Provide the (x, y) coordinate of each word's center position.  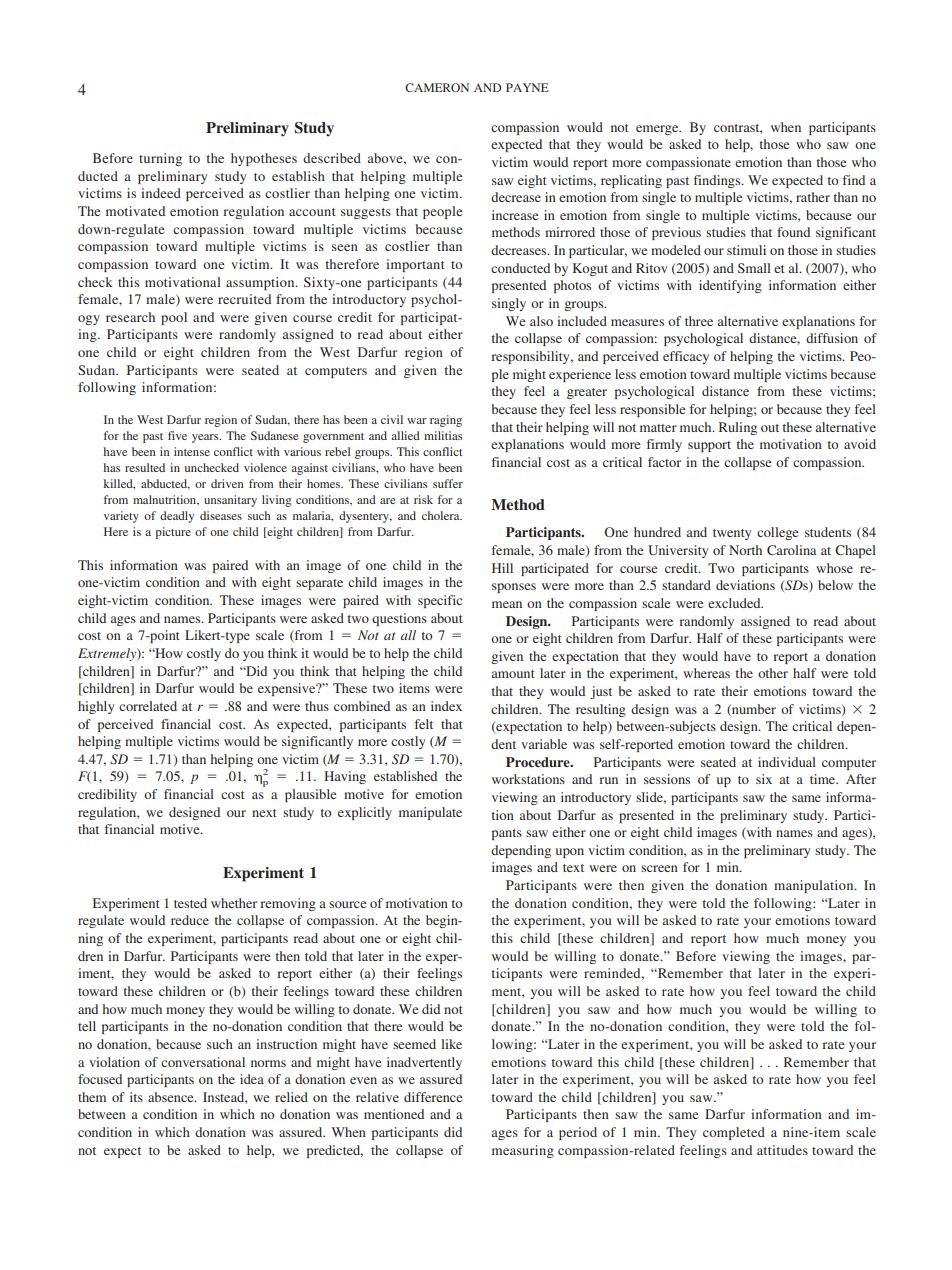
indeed (161, 193)
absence (172, 1097)
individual (787, 762)
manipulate (430, 813)
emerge (658, 130)
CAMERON (437, 87)
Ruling (738, 428)
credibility (107, 795)
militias (443, 435)
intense (192, 451)
